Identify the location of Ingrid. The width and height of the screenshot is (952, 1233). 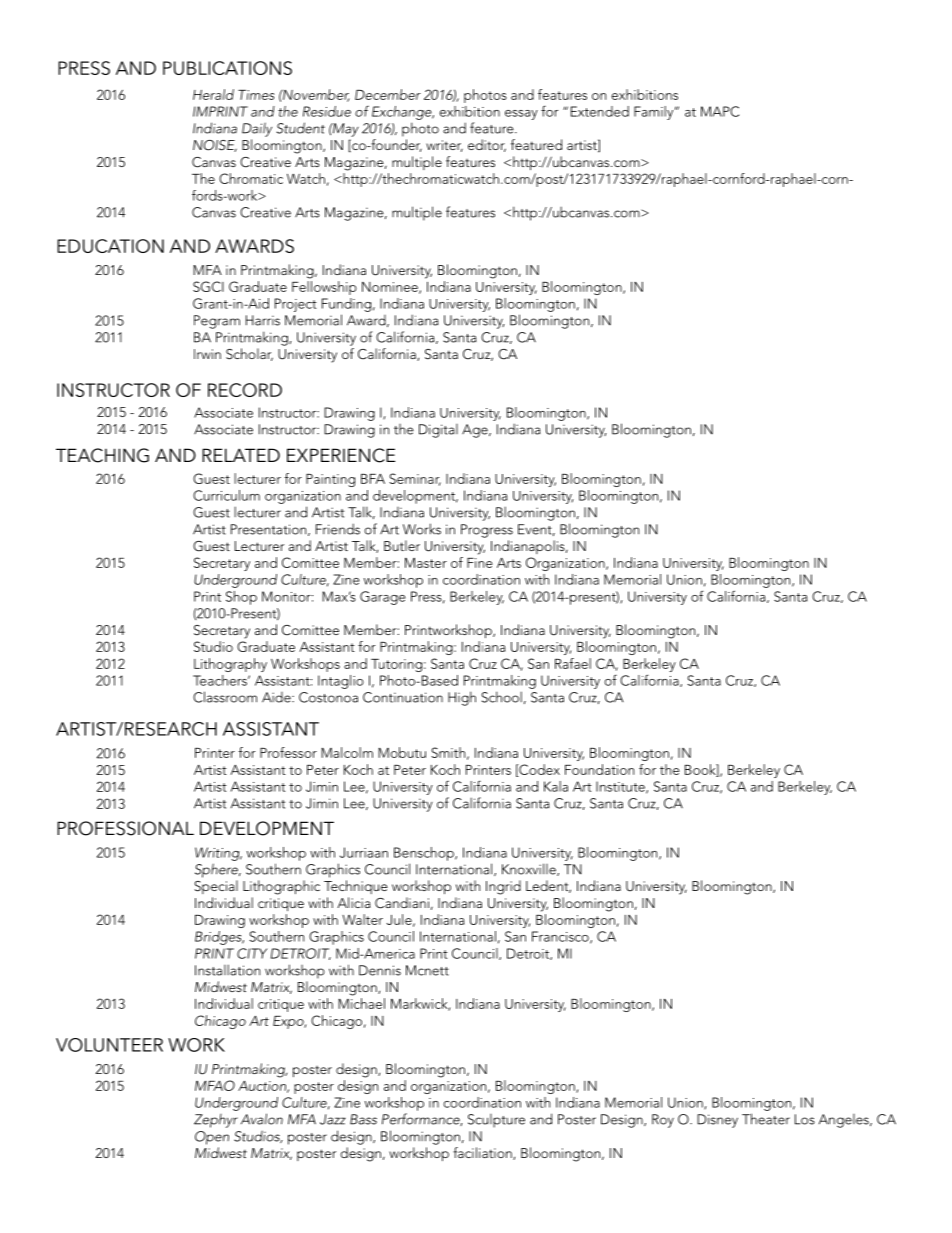
(503, 887).
